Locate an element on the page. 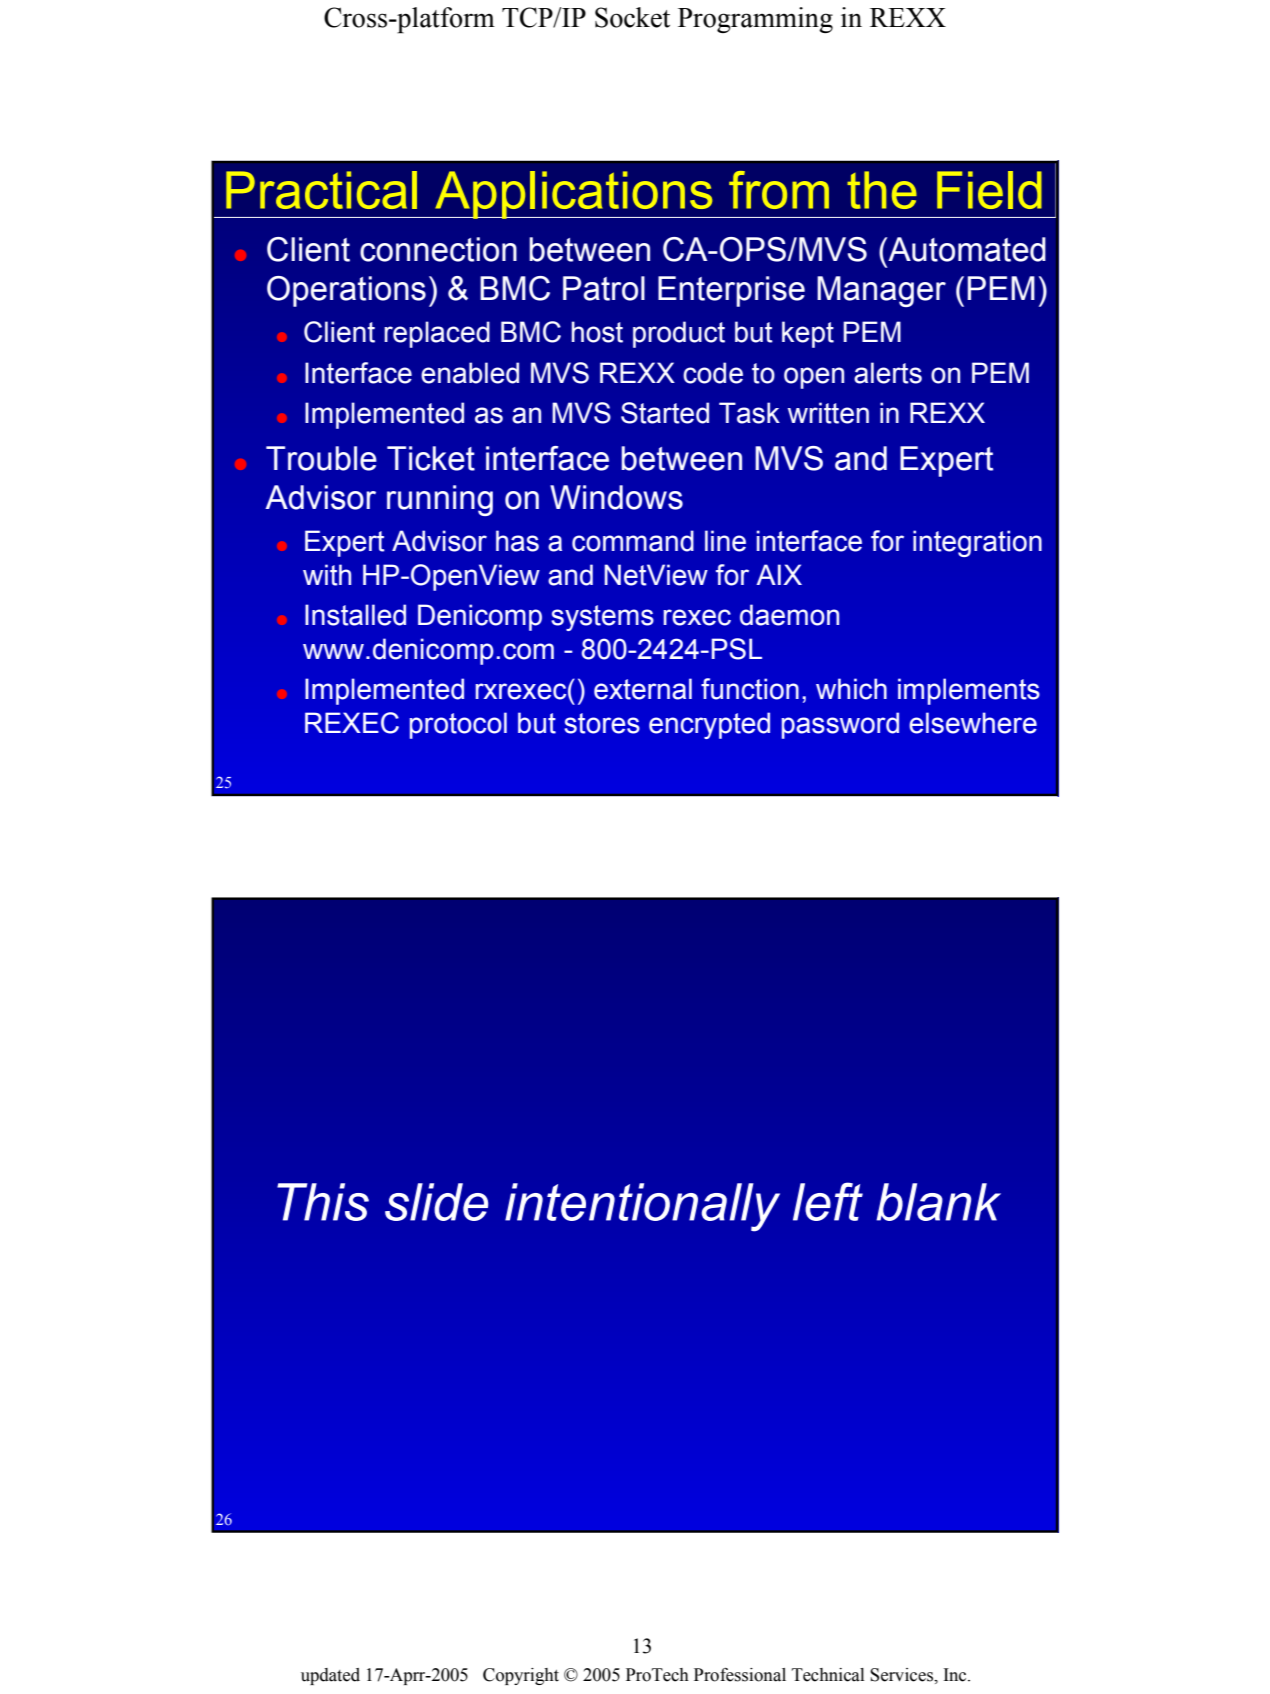 The image size is (1270, 1694). updated is located at coordinates (330, 1676).
